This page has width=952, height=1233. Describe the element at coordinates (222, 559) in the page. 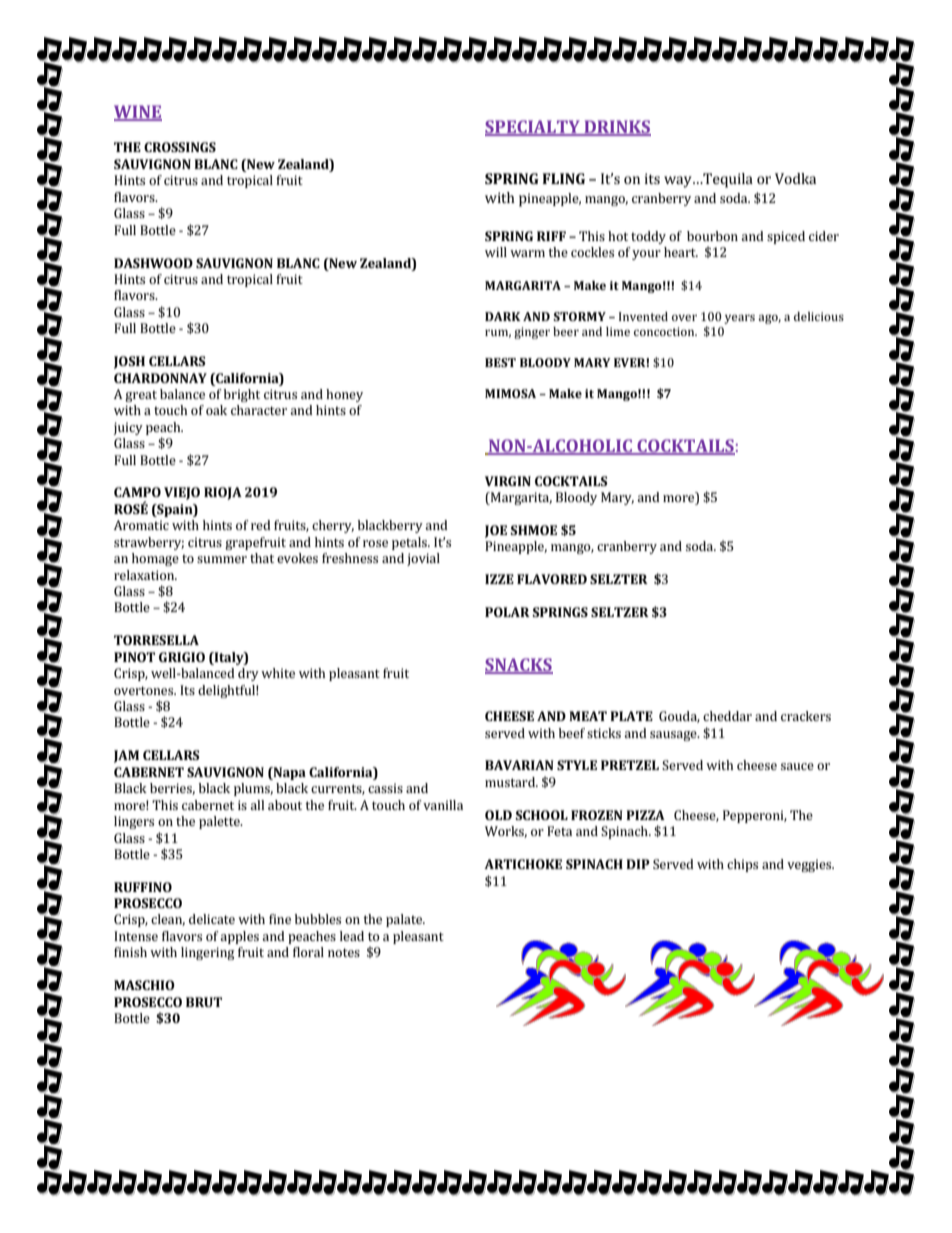

I see `summer` at that location.
